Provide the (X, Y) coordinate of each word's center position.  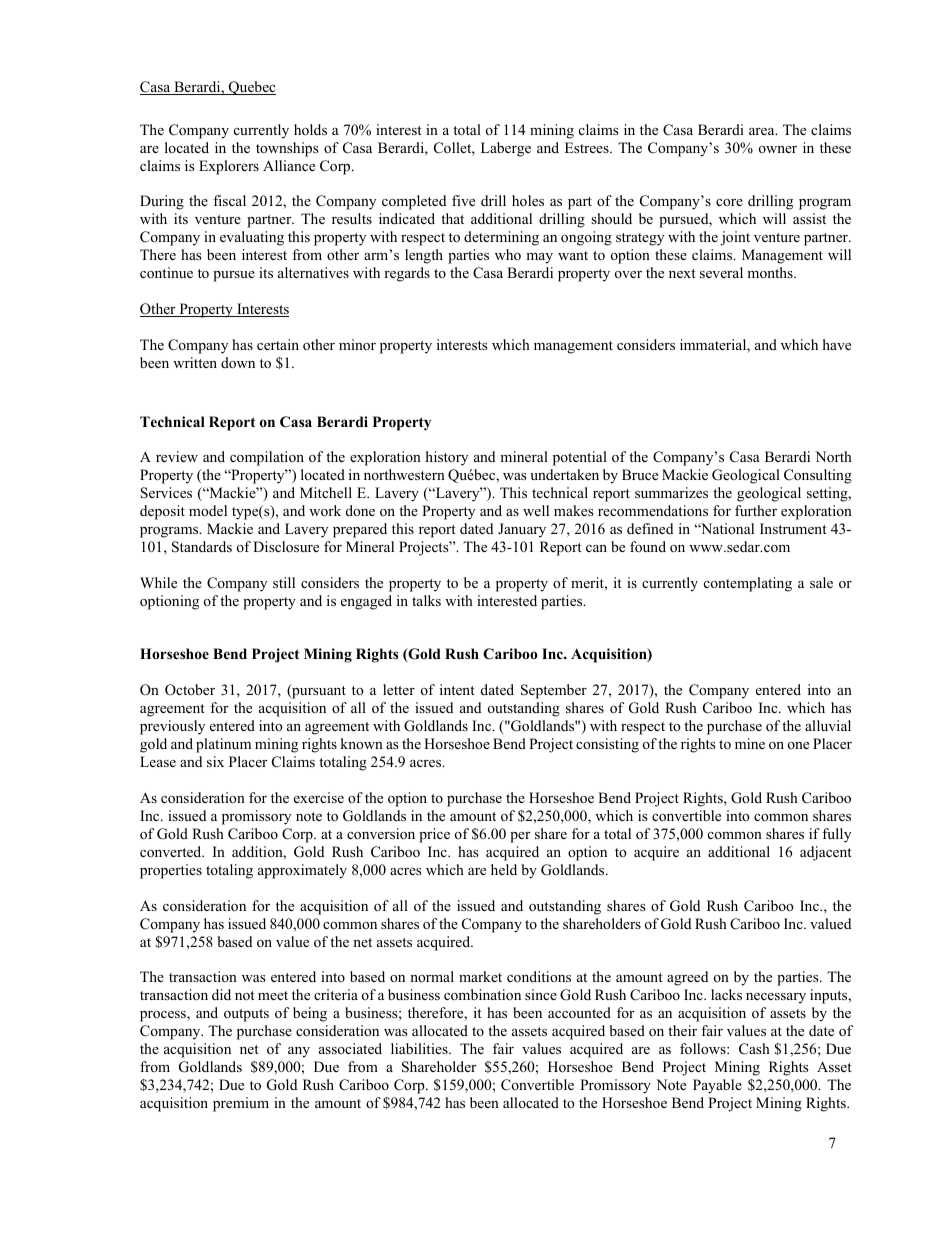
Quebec (251, 88)
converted (172, 851)
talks (426, 600)
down (238, 362)
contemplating (748, 584)
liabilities (420, 1048)
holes (528, 200)
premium (241, 1104)
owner (778, 149)
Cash (754, 1049)
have (837, 344)
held (504, 869)
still (284, 582)
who (508, 254)
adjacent (826, 853)
